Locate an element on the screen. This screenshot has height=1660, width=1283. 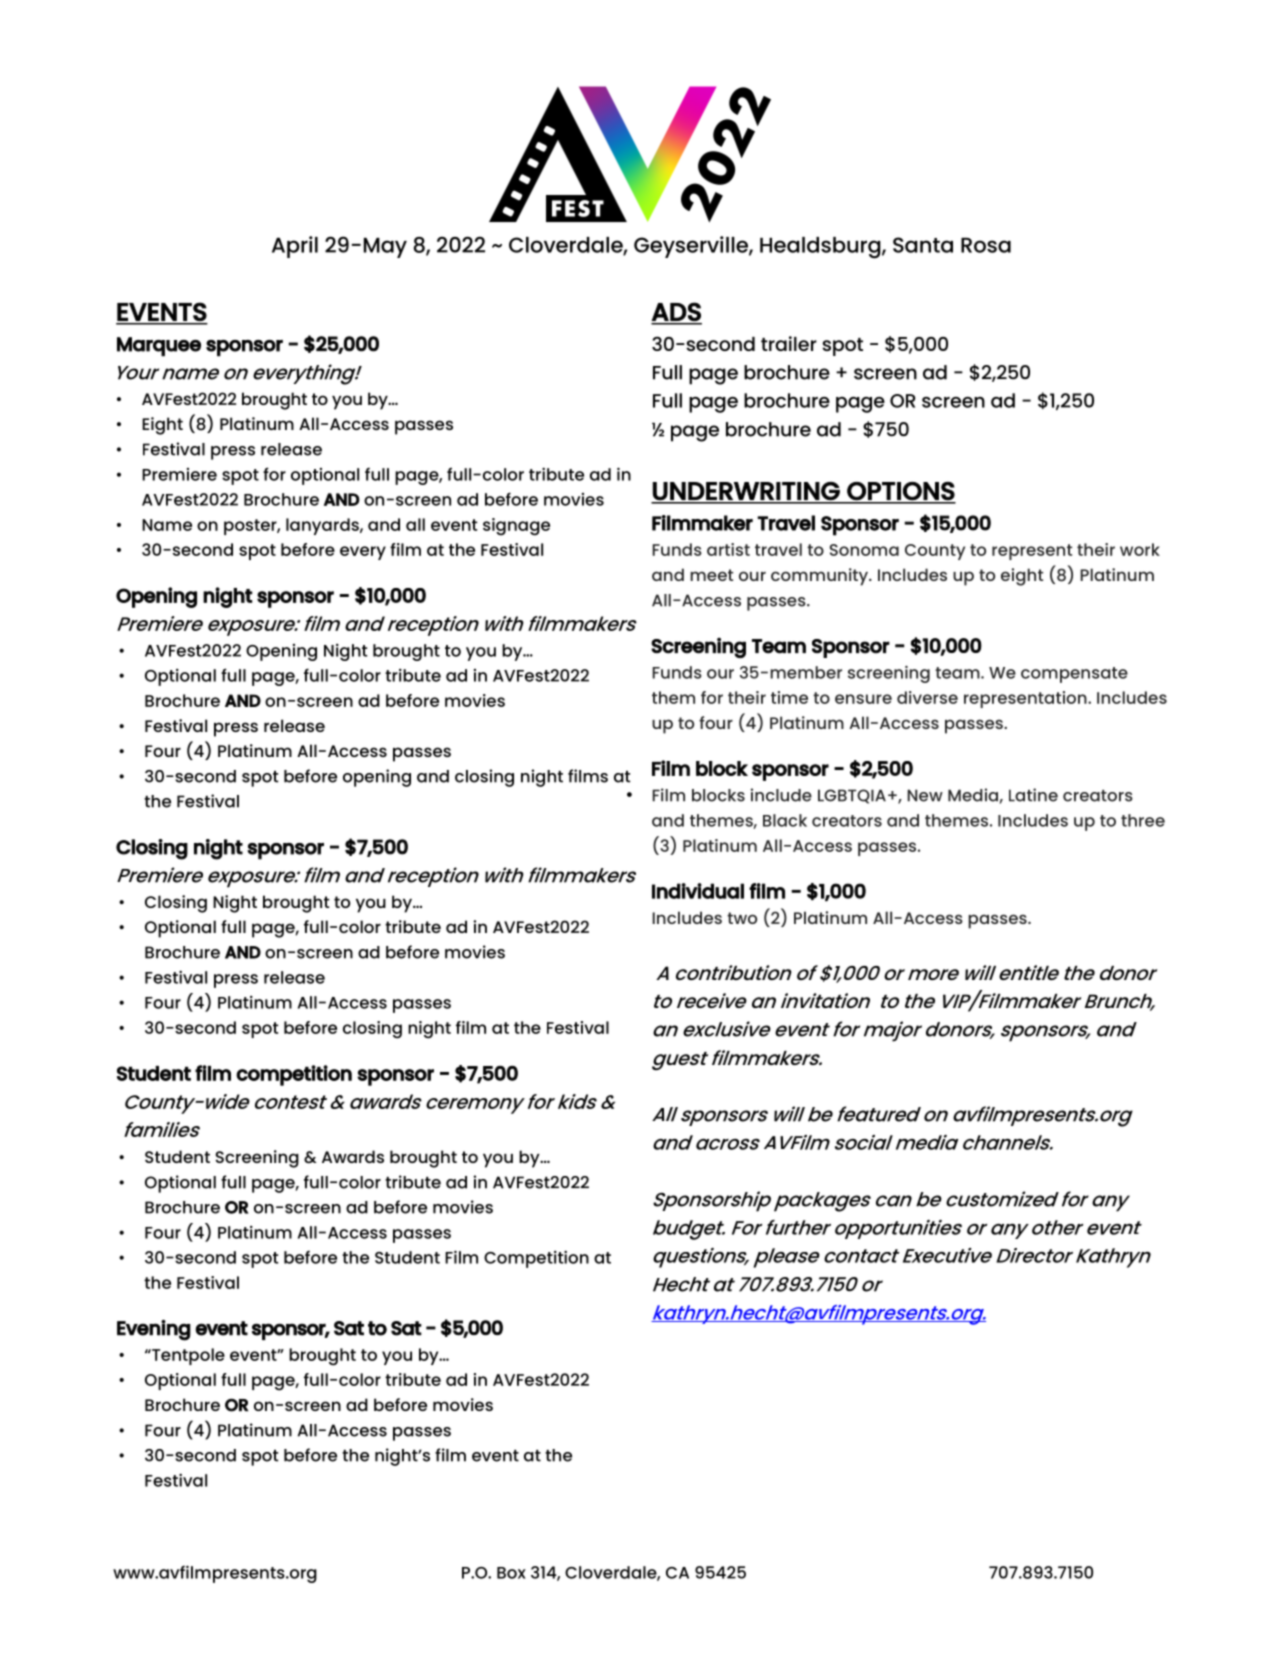
Individual is located at coordinates (698, 891).
